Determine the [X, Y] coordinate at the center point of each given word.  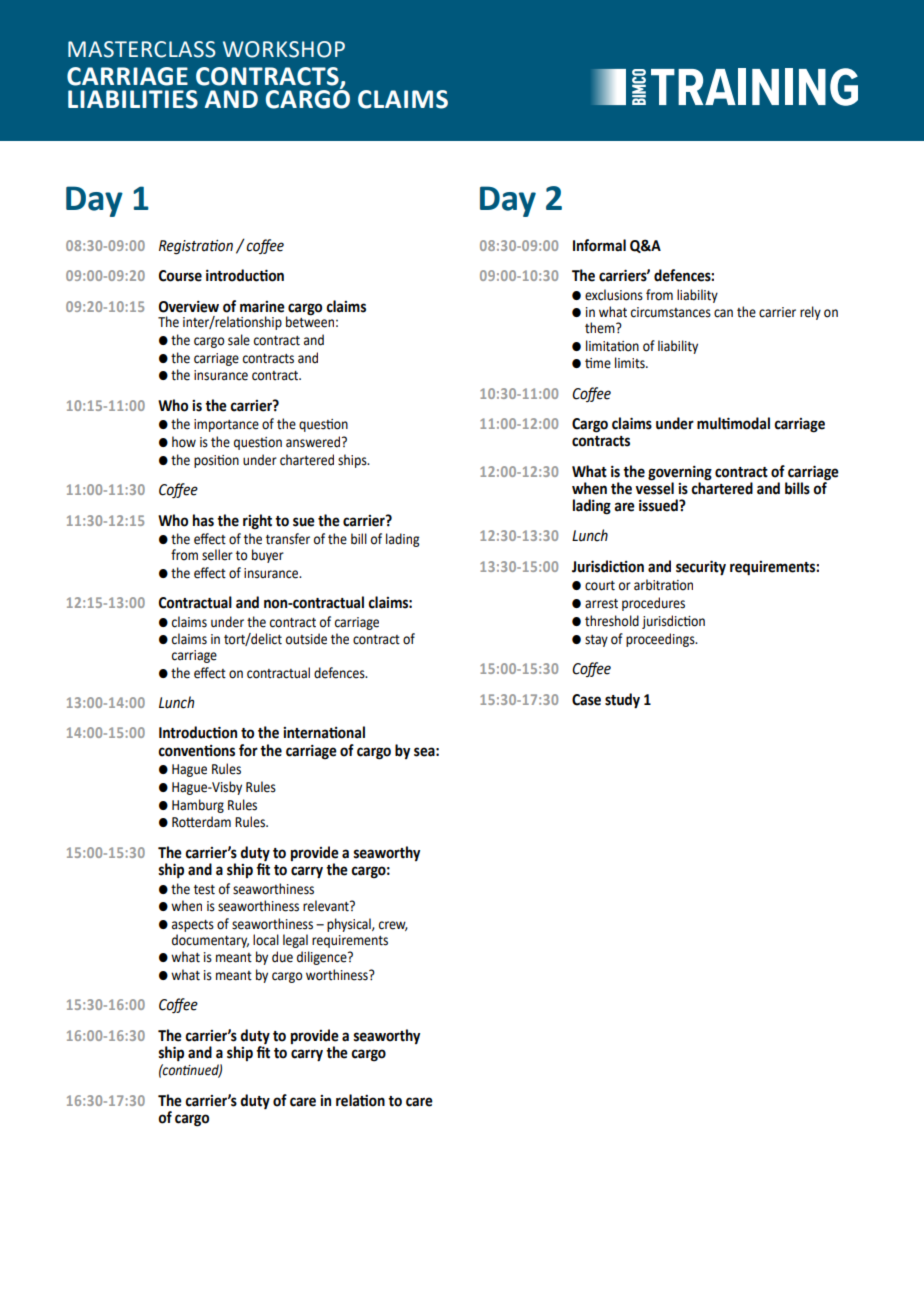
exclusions [614, 295]
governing [680, 473]
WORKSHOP [284, 49]
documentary [210, 939]
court [600, 586]
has [203, 520]
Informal [599, 245]
